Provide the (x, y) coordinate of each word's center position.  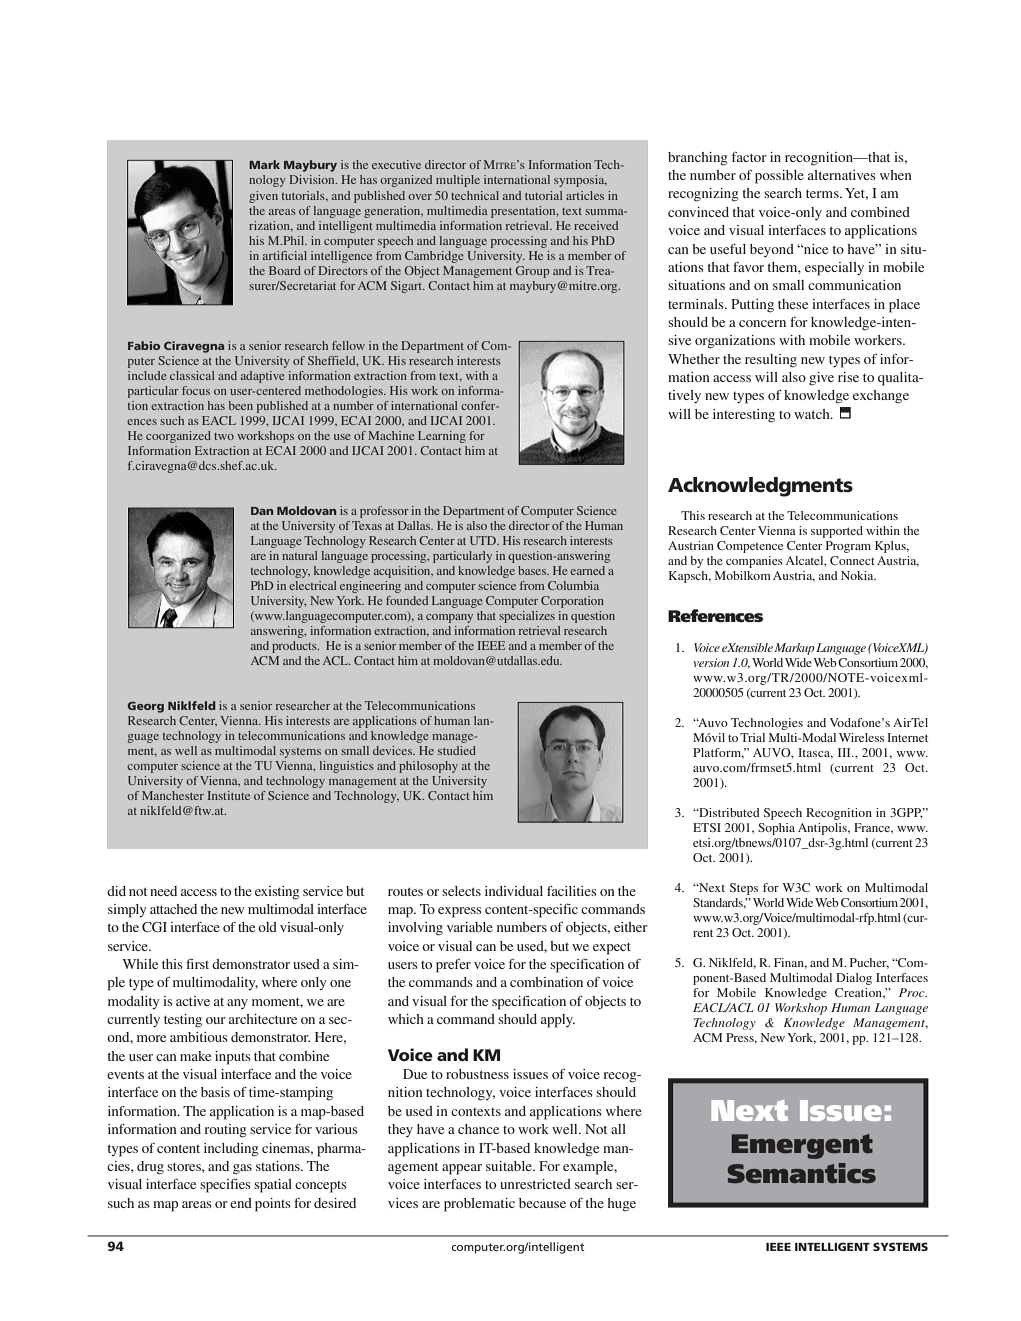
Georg (146, 707)
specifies (225, 1186)
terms (823, 194)
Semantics (801, 1173)
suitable (510, 1166)
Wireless (861, 737)
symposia (580, 181)
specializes (527, 617)
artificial (285, 255)
